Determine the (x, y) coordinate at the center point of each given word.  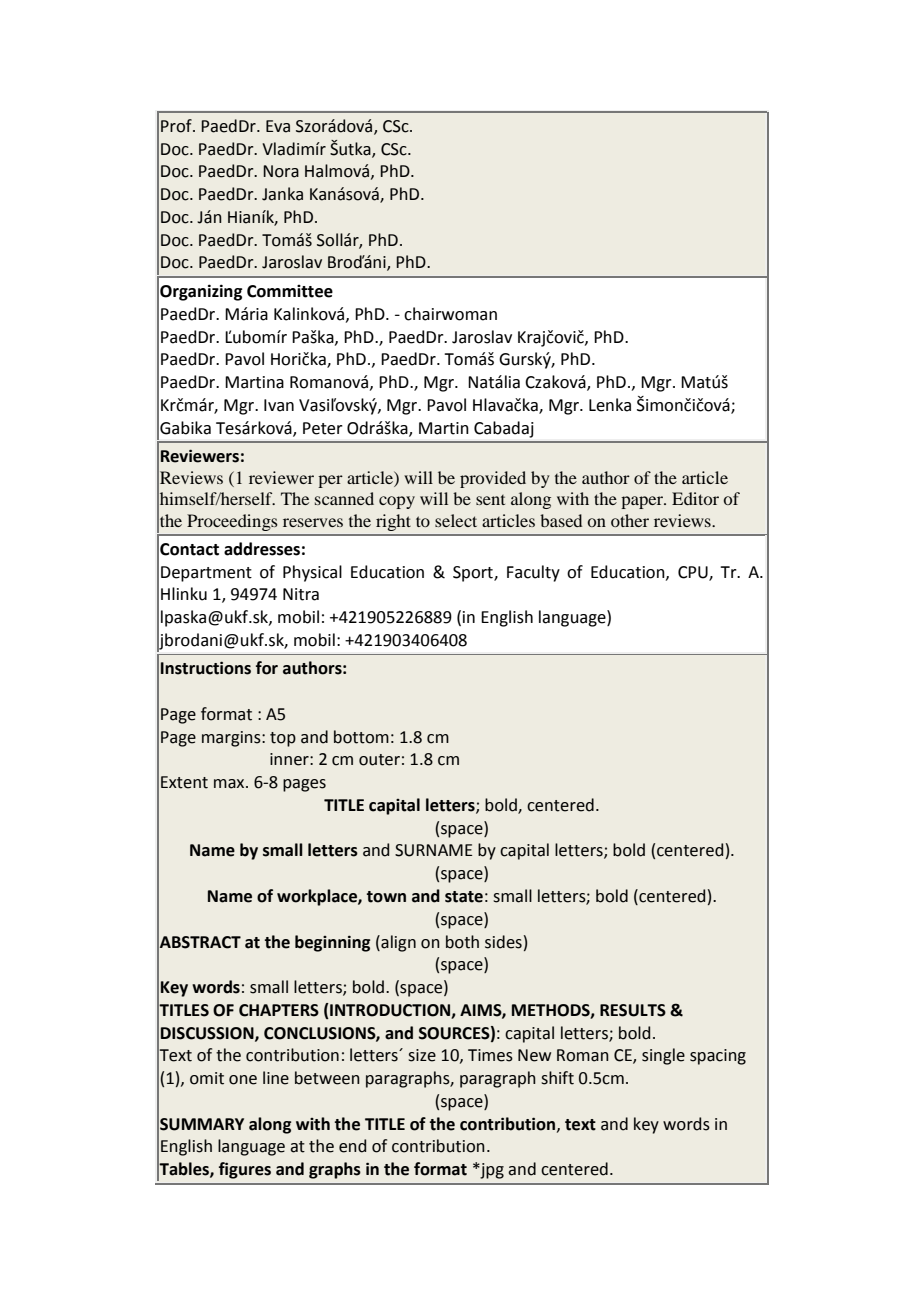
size (422, 1055)
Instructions (206, 668)
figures (245, 1170)
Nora (281, 171)
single (663, 1056)
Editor (695, 498)
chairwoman (450, 314)
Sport (474, 574)
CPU (694, 573)
